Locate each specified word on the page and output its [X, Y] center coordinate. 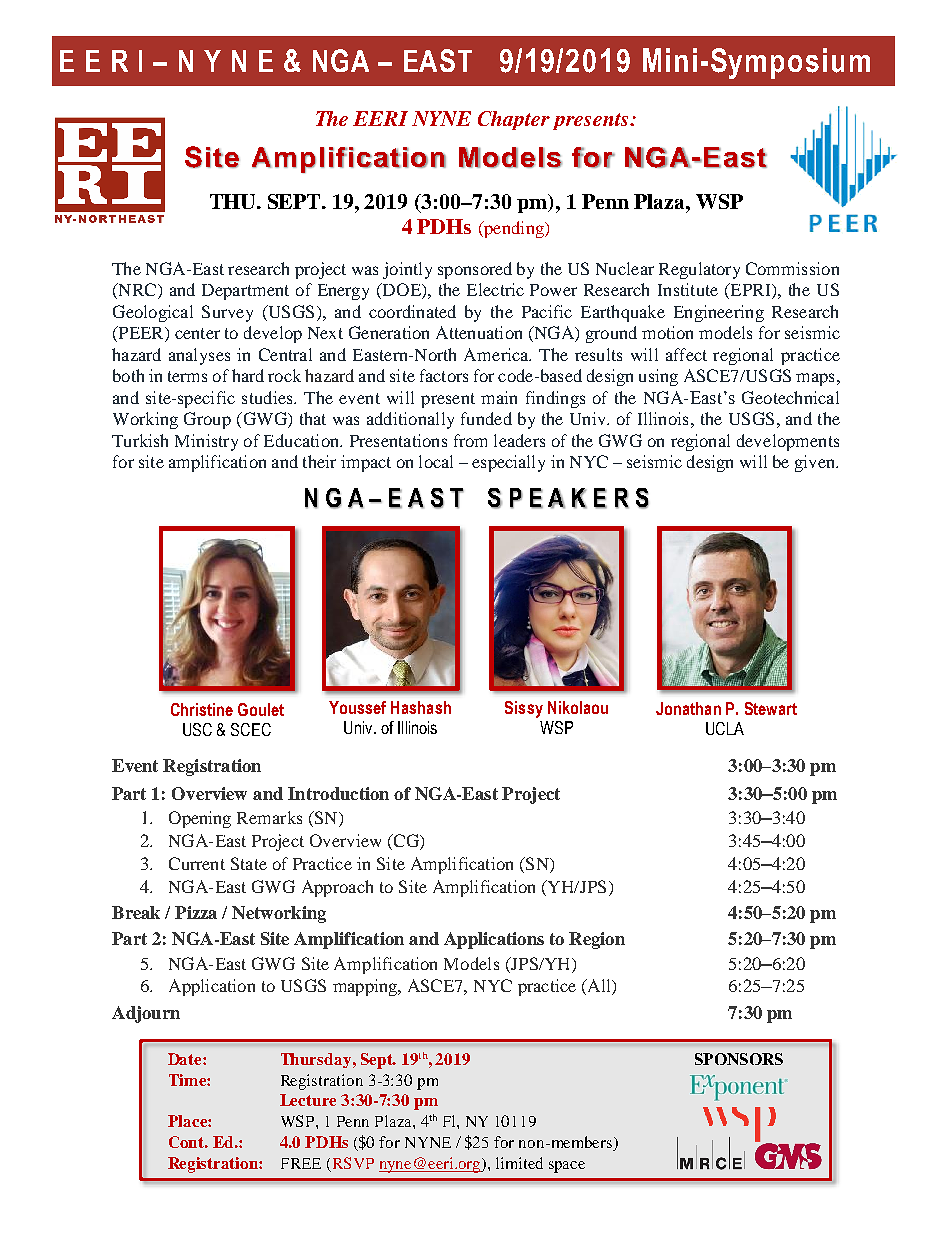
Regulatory [699, 270]
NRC [136, 291]
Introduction [338, 793]
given [816, 463]
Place [188, 1121]
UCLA [725, 728]
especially [508, 463]
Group [207, 420]
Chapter [514, 120]
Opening [200, 819]
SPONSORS [739, 1059]
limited [519, 1163]
